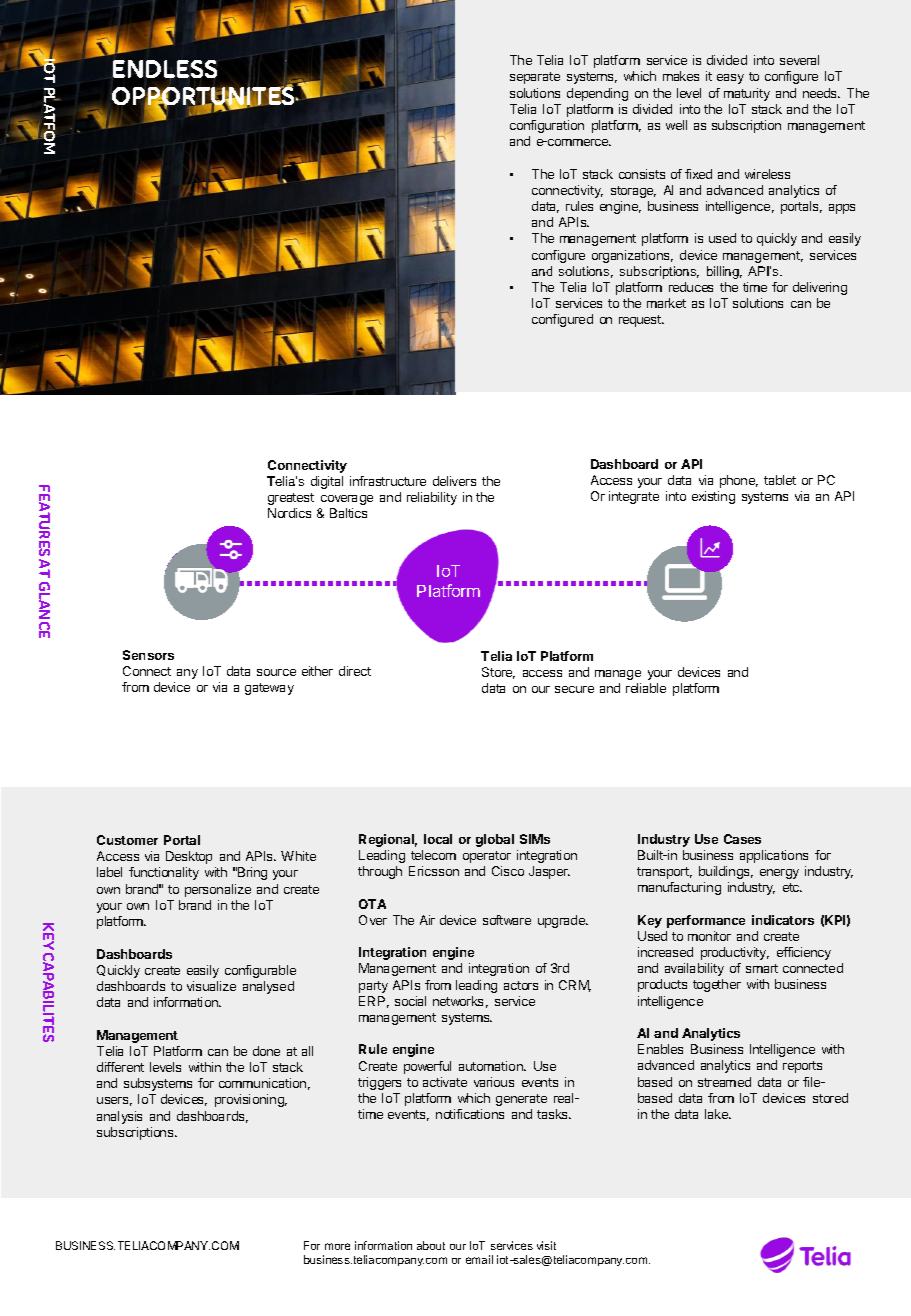 The width and height of the document is (911, 1316). I want to click on email, so click(479, 1259).
